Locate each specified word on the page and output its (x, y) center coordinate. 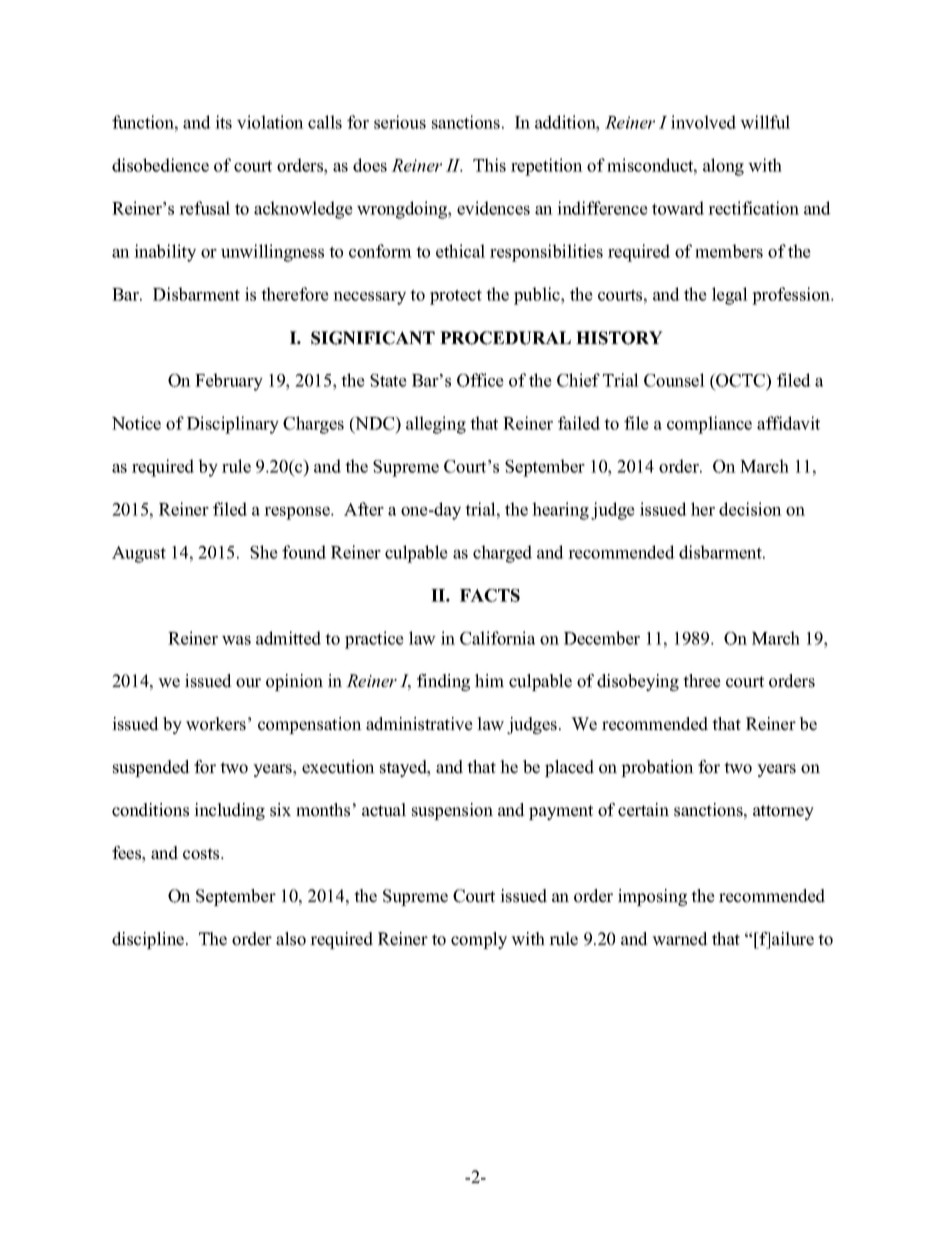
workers (216, 724)
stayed (404, 768)
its (223, 122)
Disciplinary (233, 425)
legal (730, 296)
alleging (436, 425)
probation (657, 768)
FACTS (490, 595)
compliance (709, 425)
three (702, 681)
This (489, 165)
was (236, 640)
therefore (295, 294)
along (723, 167)
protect (456, 297)
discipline (149, 940)
